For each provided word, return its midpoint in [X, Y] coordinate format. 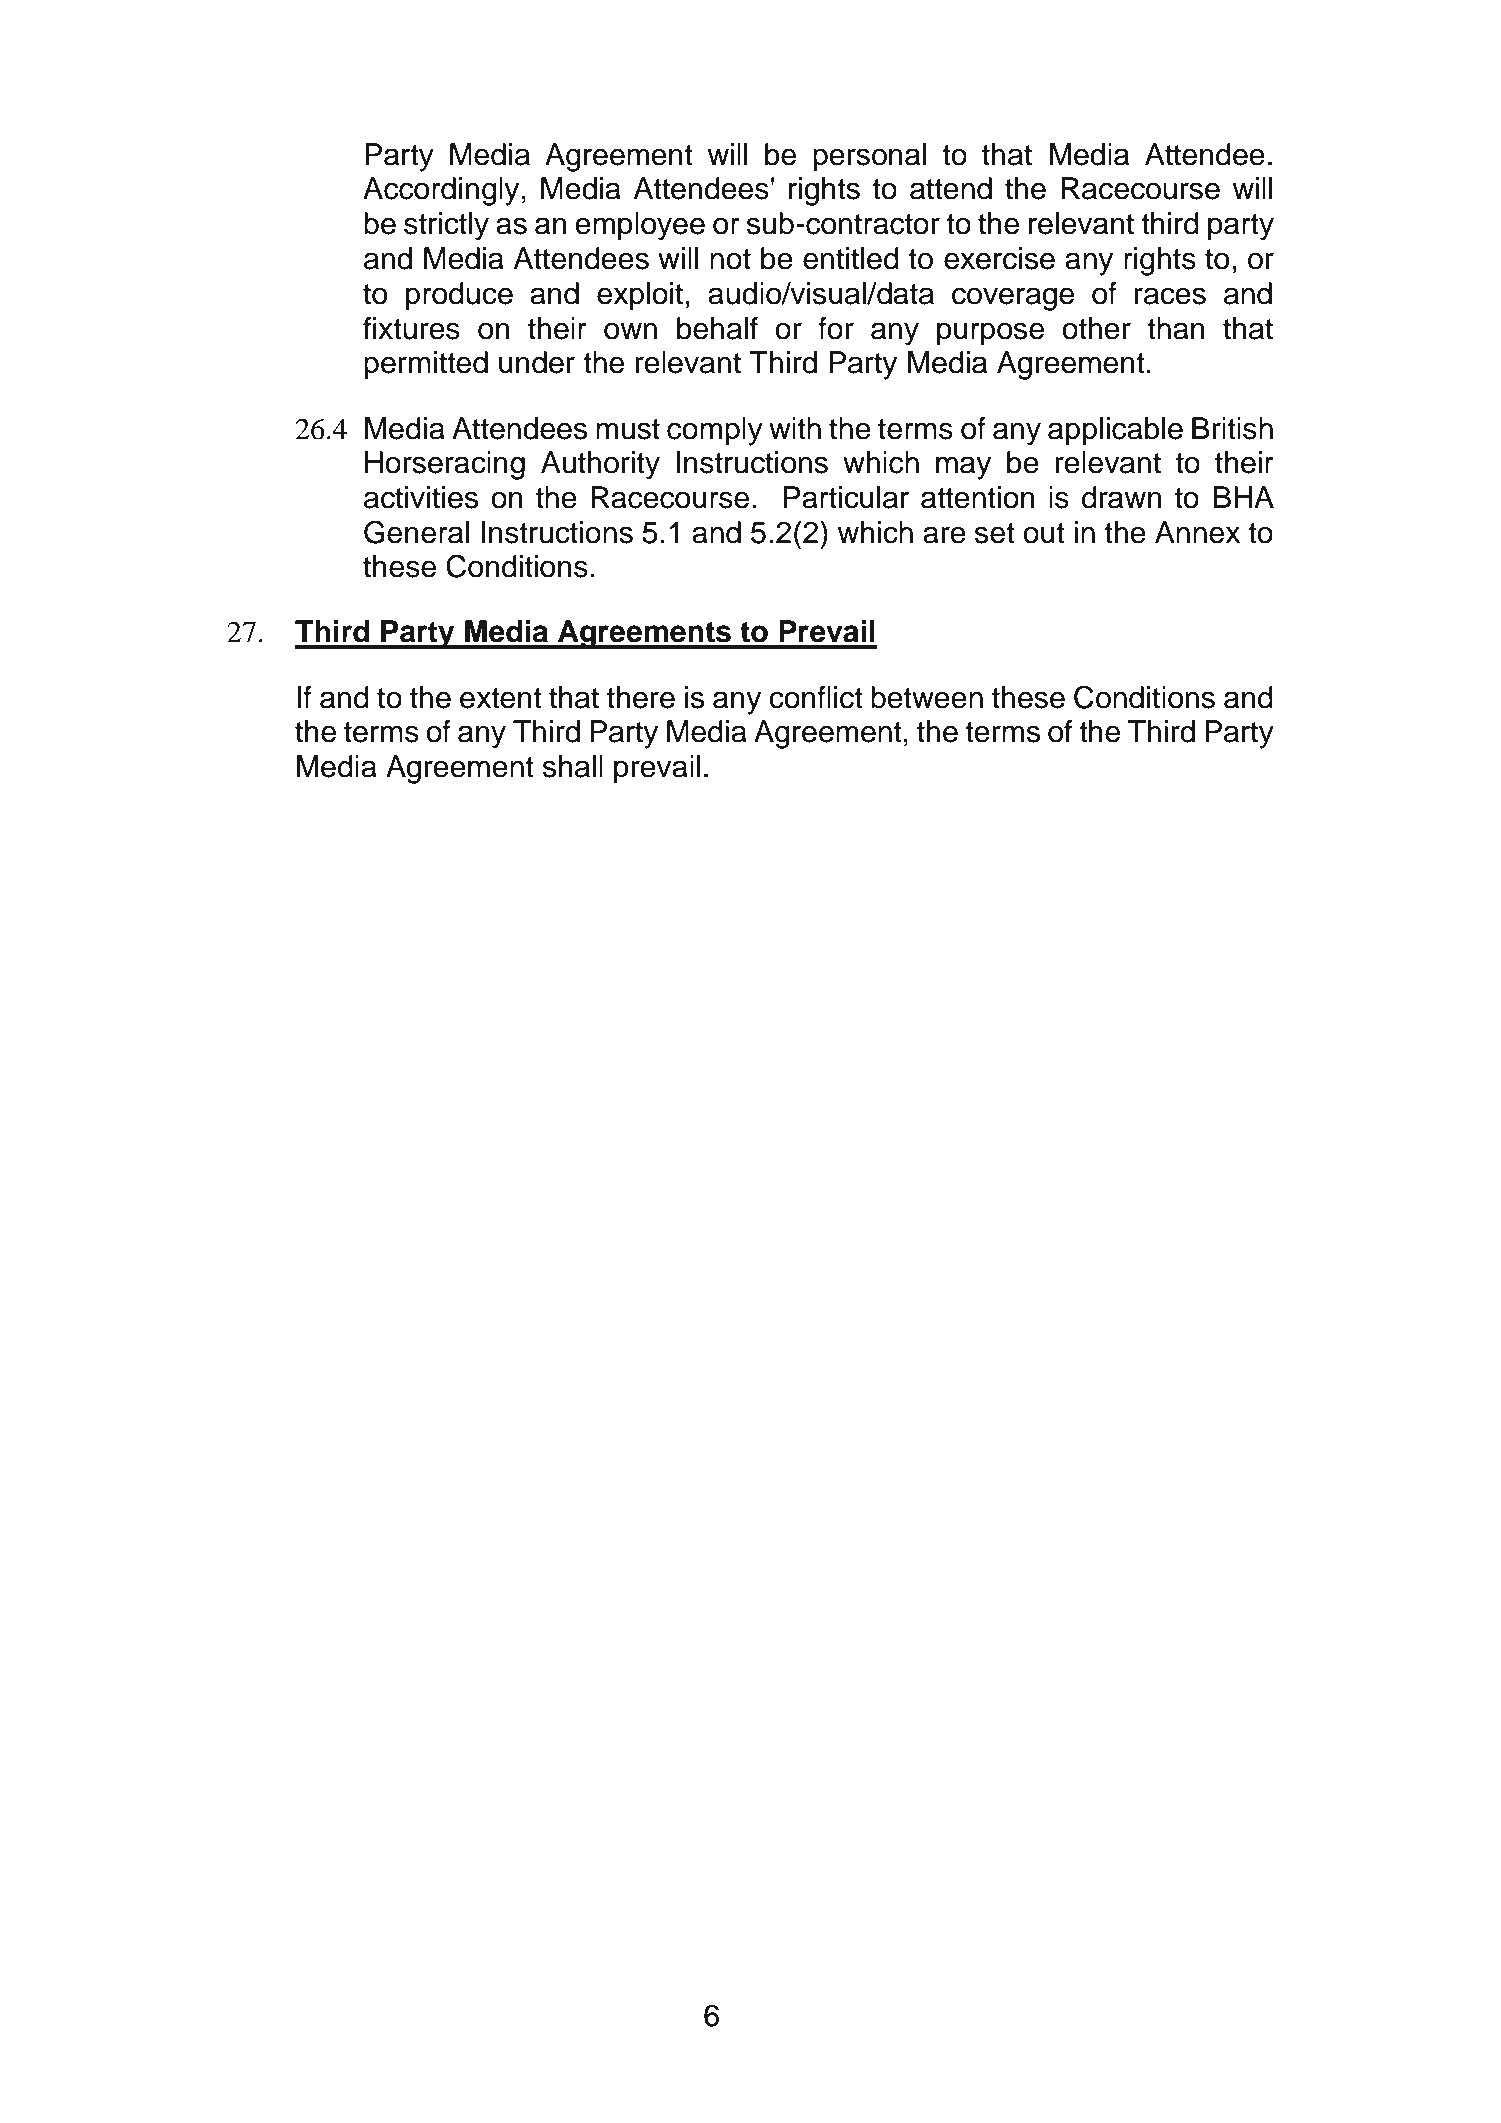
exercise [999, 258]
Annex [1197, 532]
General [416, 532]
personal [869, 157]
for [836, 328]
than [1176, 328]
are [944, 535]
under [537, 362]
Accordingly [441, 191]
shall [573, 766]
